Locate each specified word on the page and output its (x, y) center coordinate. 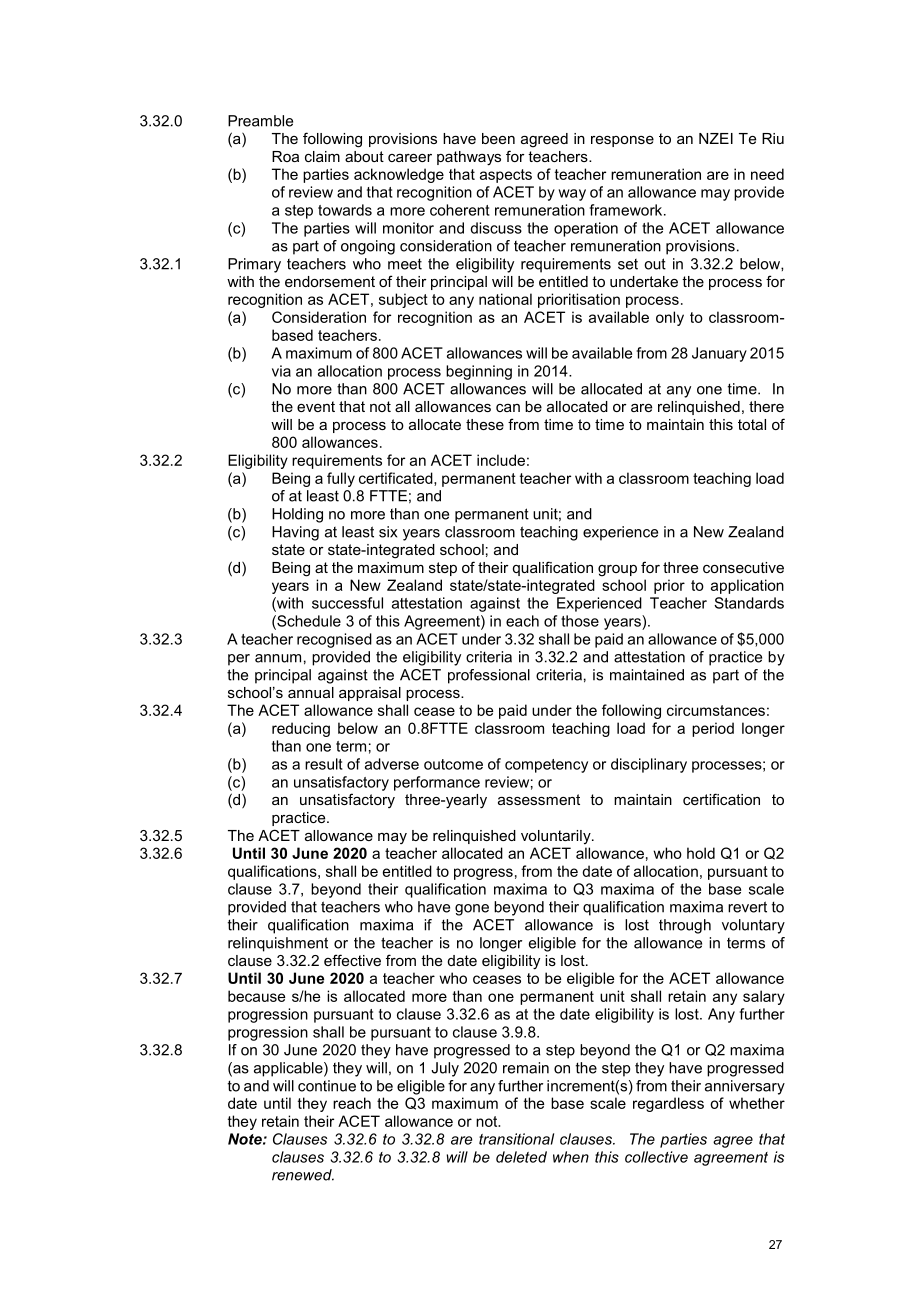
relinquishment (278, 944)
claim (322, 156)
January (719, 354)
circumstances (716, 710)
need (767, 174)
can (508, 408)
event (316, 406)
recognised (334, 640)
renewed (303, 1175)
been (498, 138)
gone (472, 910)
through (685, 926)
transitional (516, 1139)
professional (489, 676)
